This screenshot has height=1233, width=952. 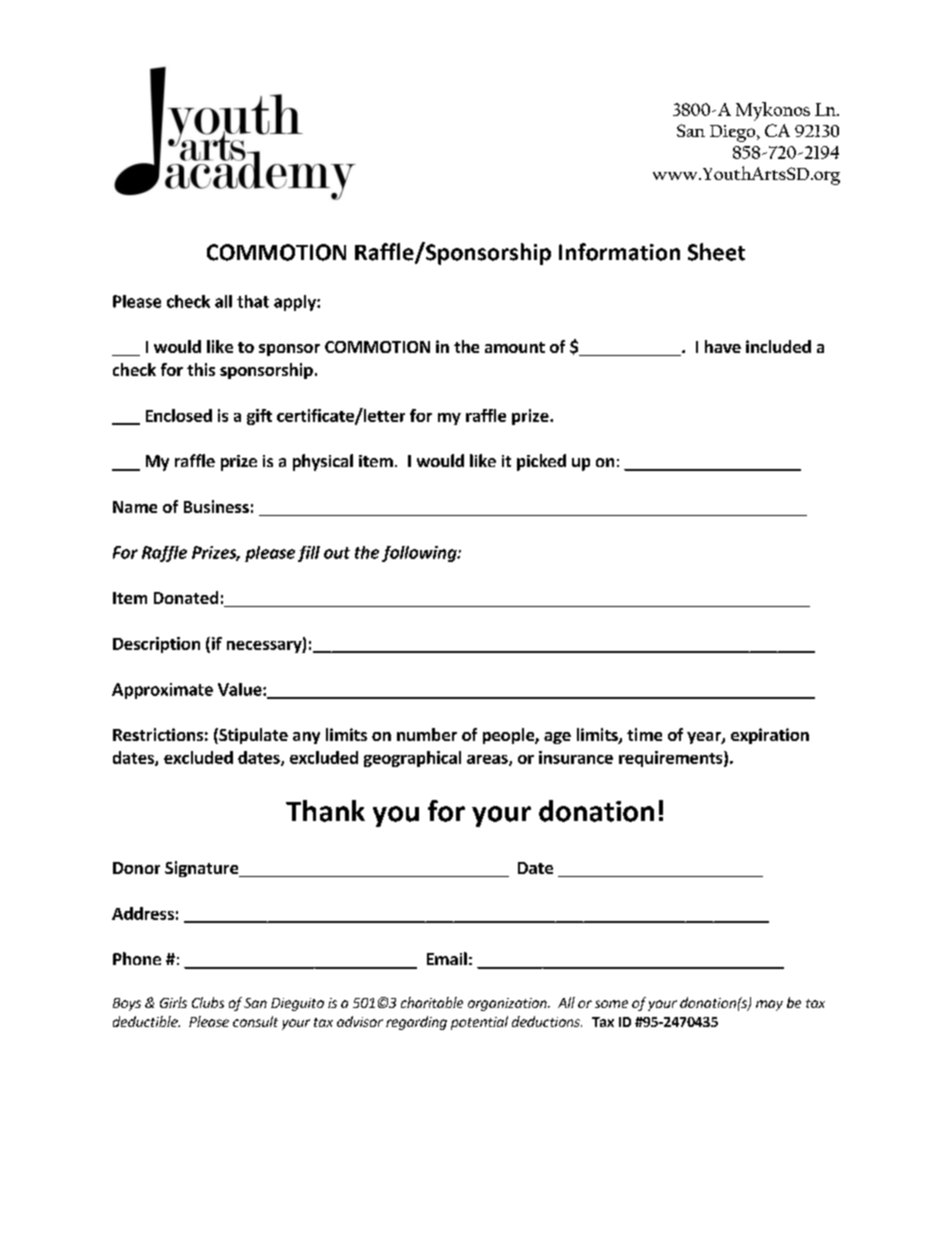 What do you see at coordinates (644, 734) in the screenshot?
I see `time` at bounding box center [644, 734].
